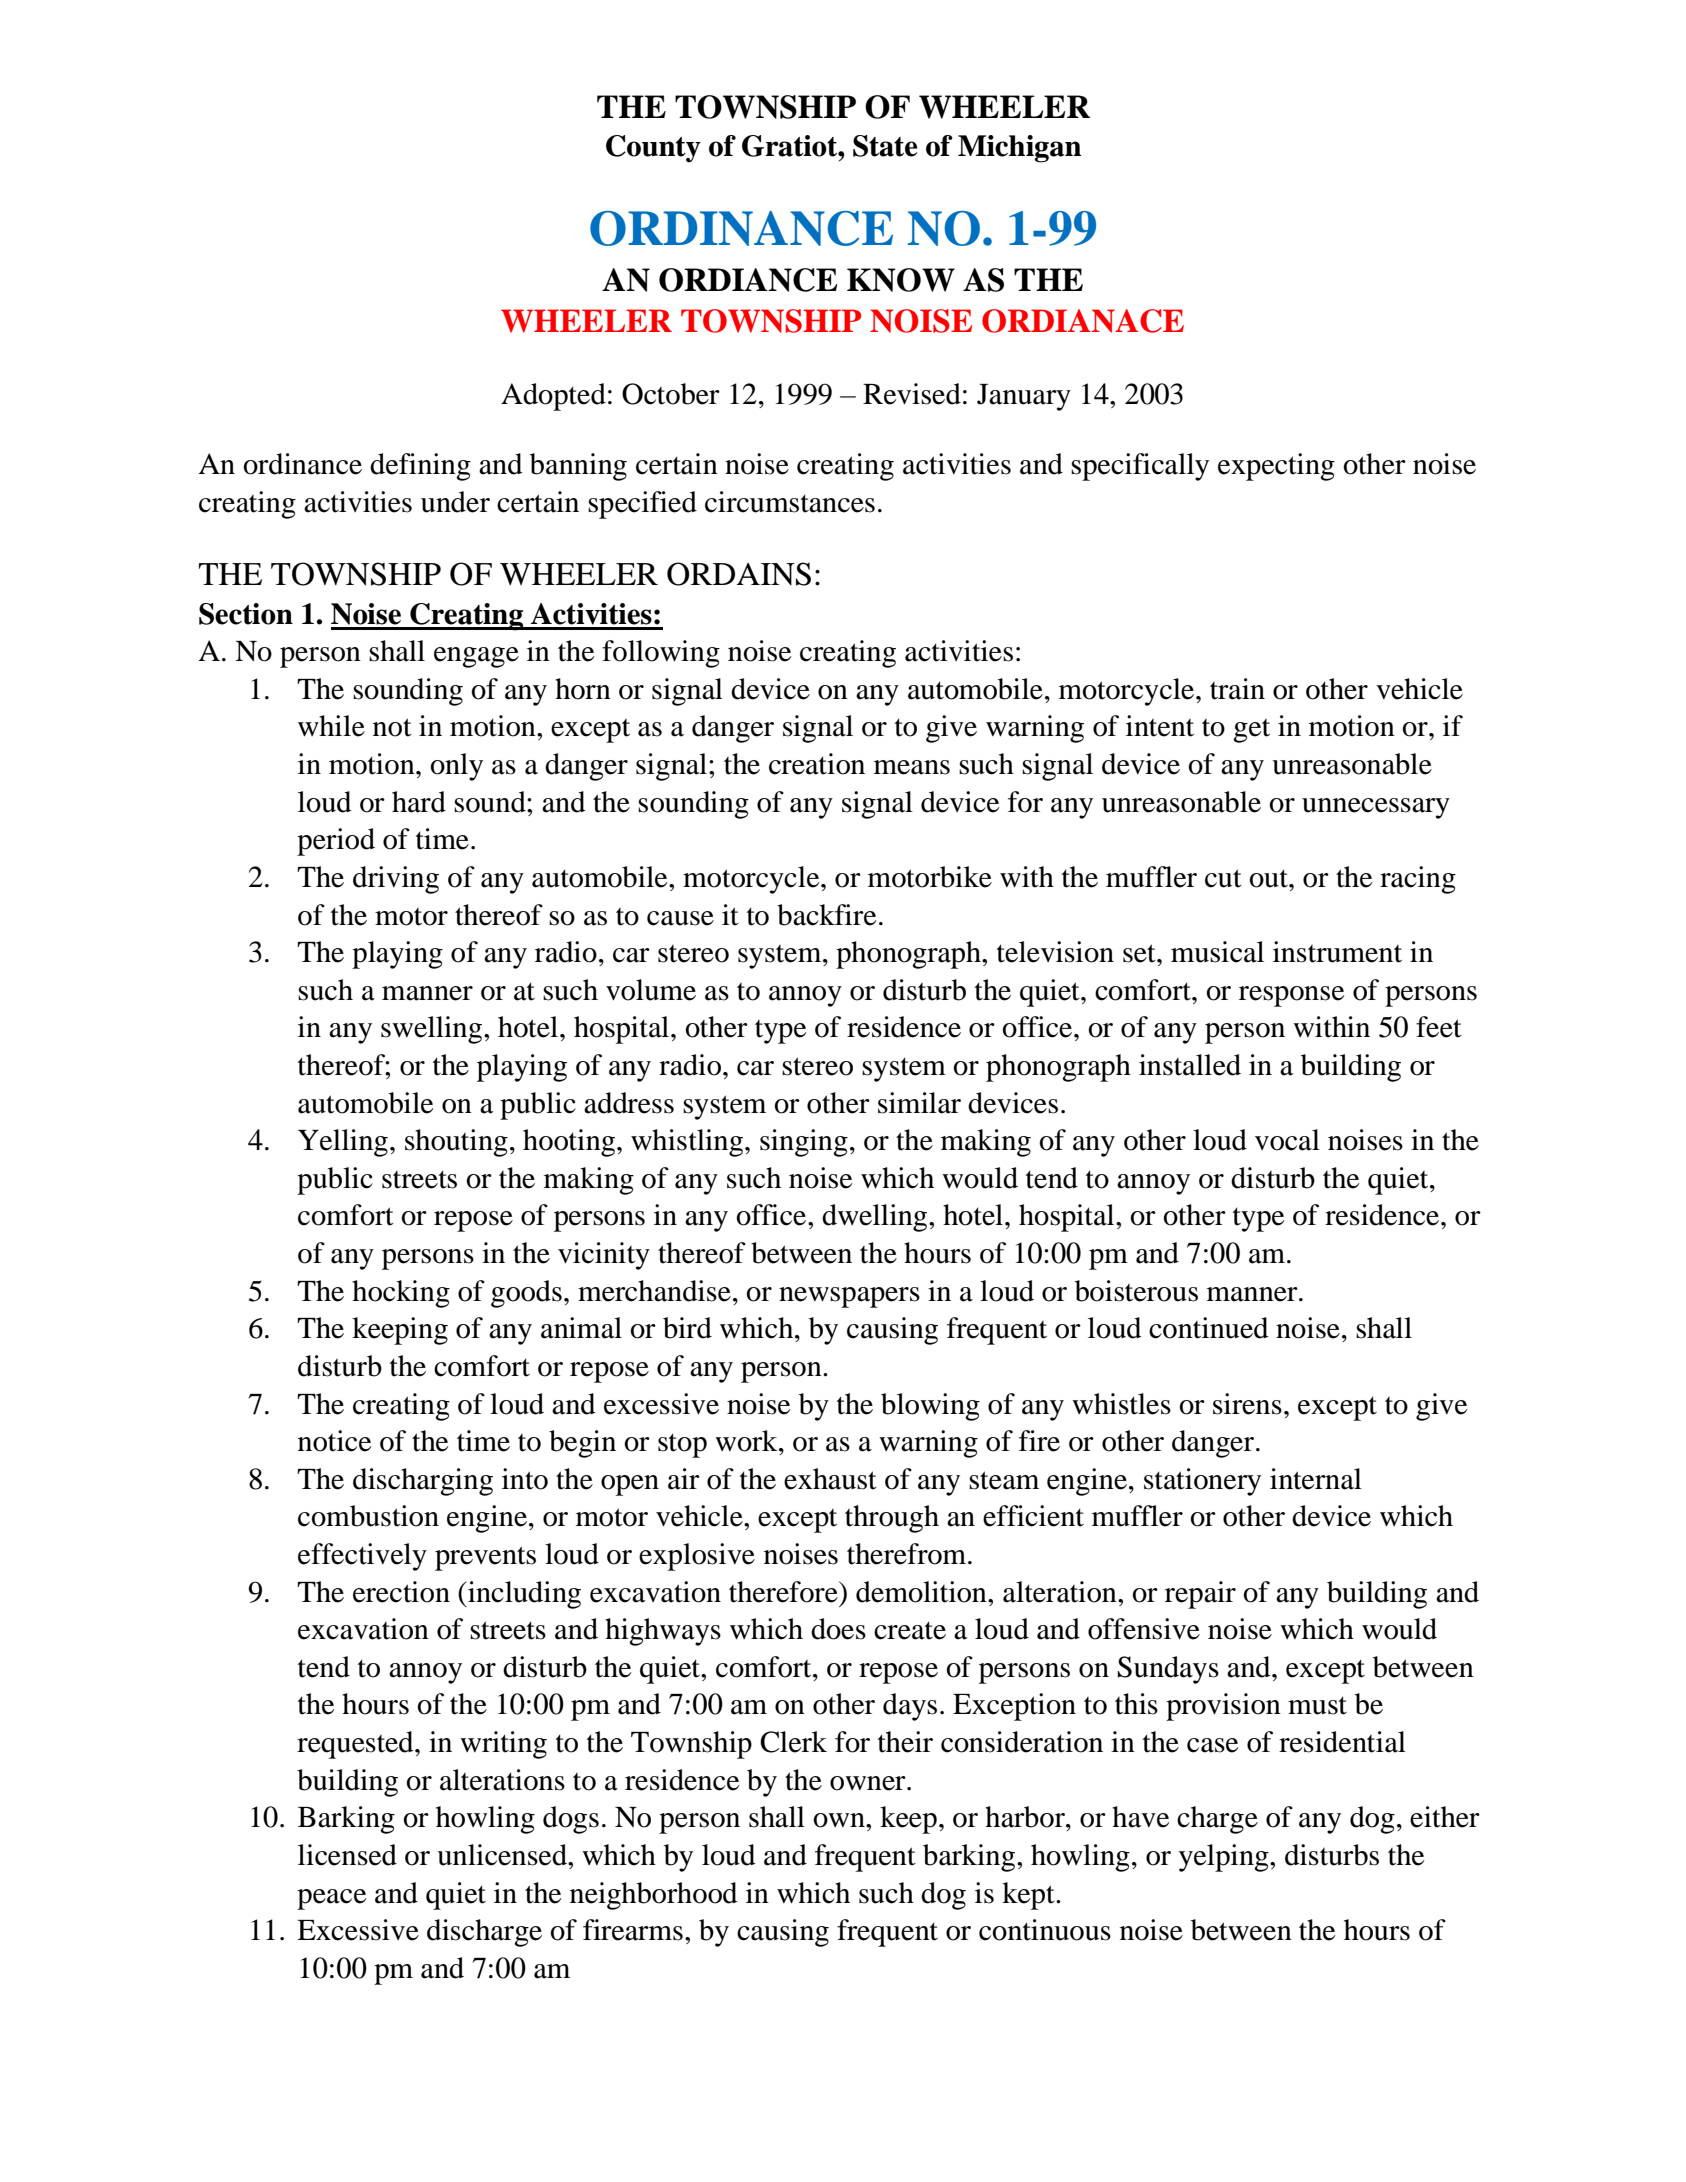  Describe the element at coordinates (817, 764) in the screenshot. I see `creation` at that location.
